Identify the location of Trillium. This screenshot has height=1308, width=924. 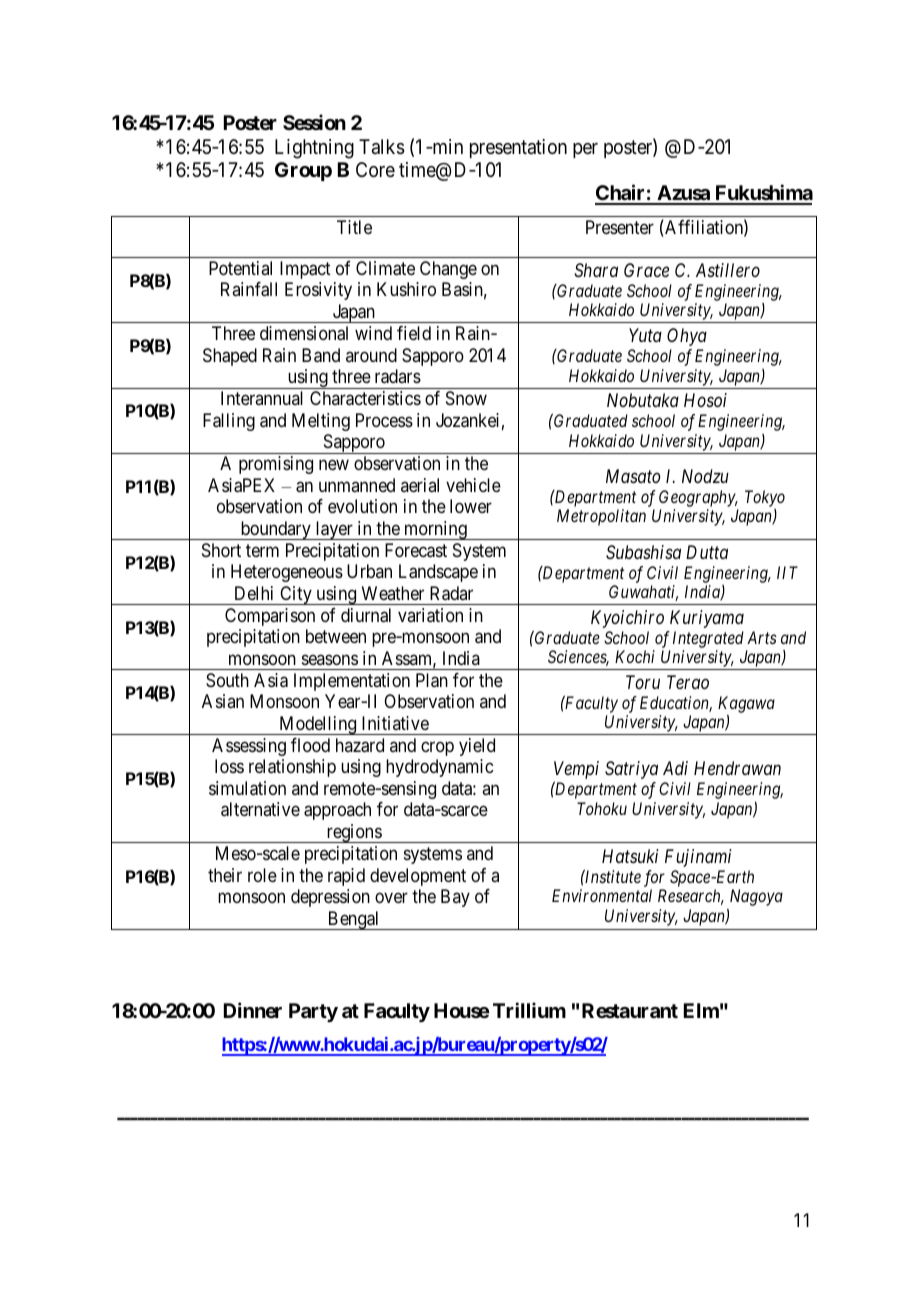
(529, 1010).
